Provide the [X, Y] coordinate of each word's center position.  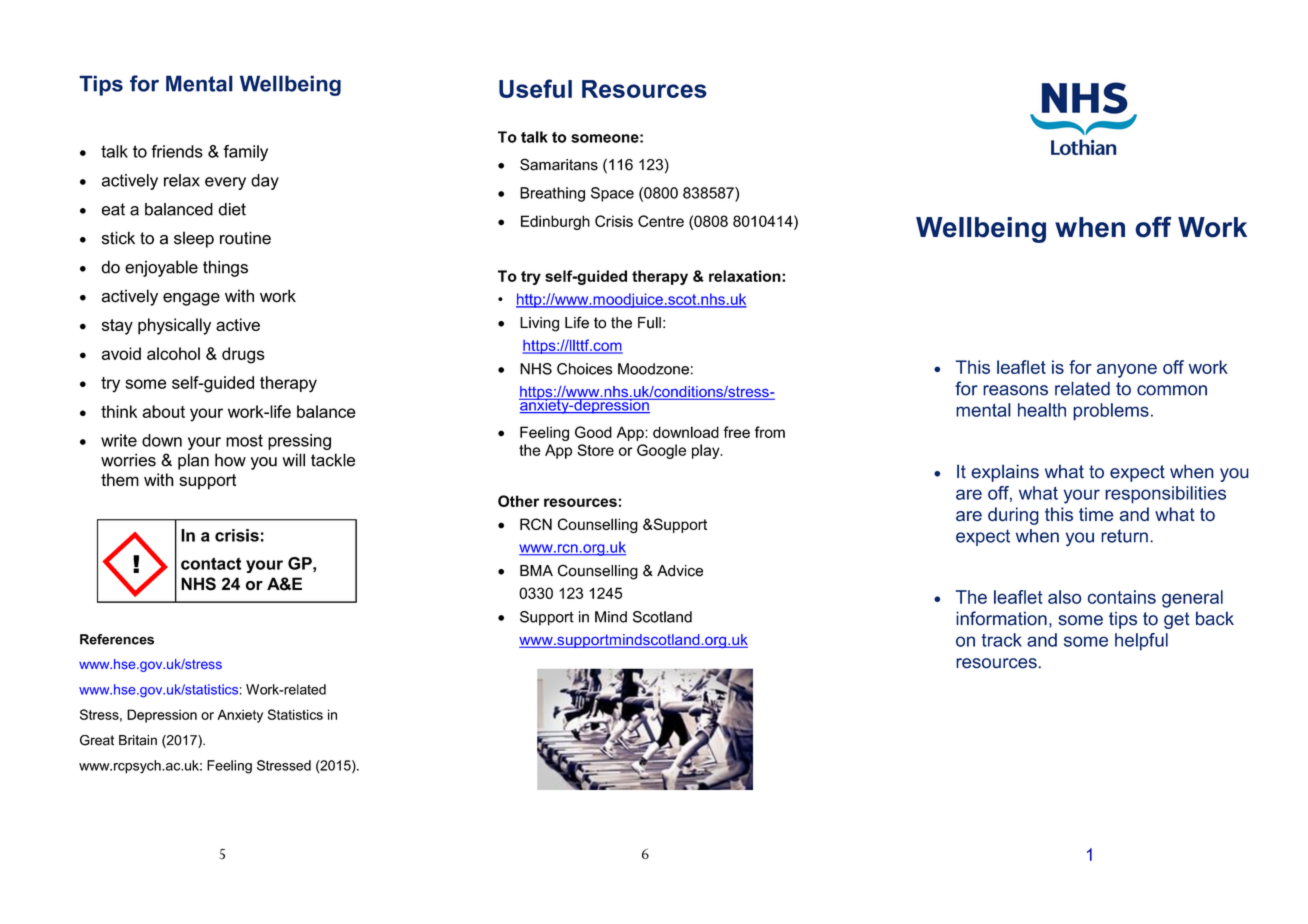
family [245, 153]
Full [649, 323]
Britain [138, 740]
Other [518, 501]
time [1096, 514]
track [1001, 640]
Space [612, 194]
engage [191, 299]
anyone [1127, 371]
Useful [535, 88]
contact [211, 563]
